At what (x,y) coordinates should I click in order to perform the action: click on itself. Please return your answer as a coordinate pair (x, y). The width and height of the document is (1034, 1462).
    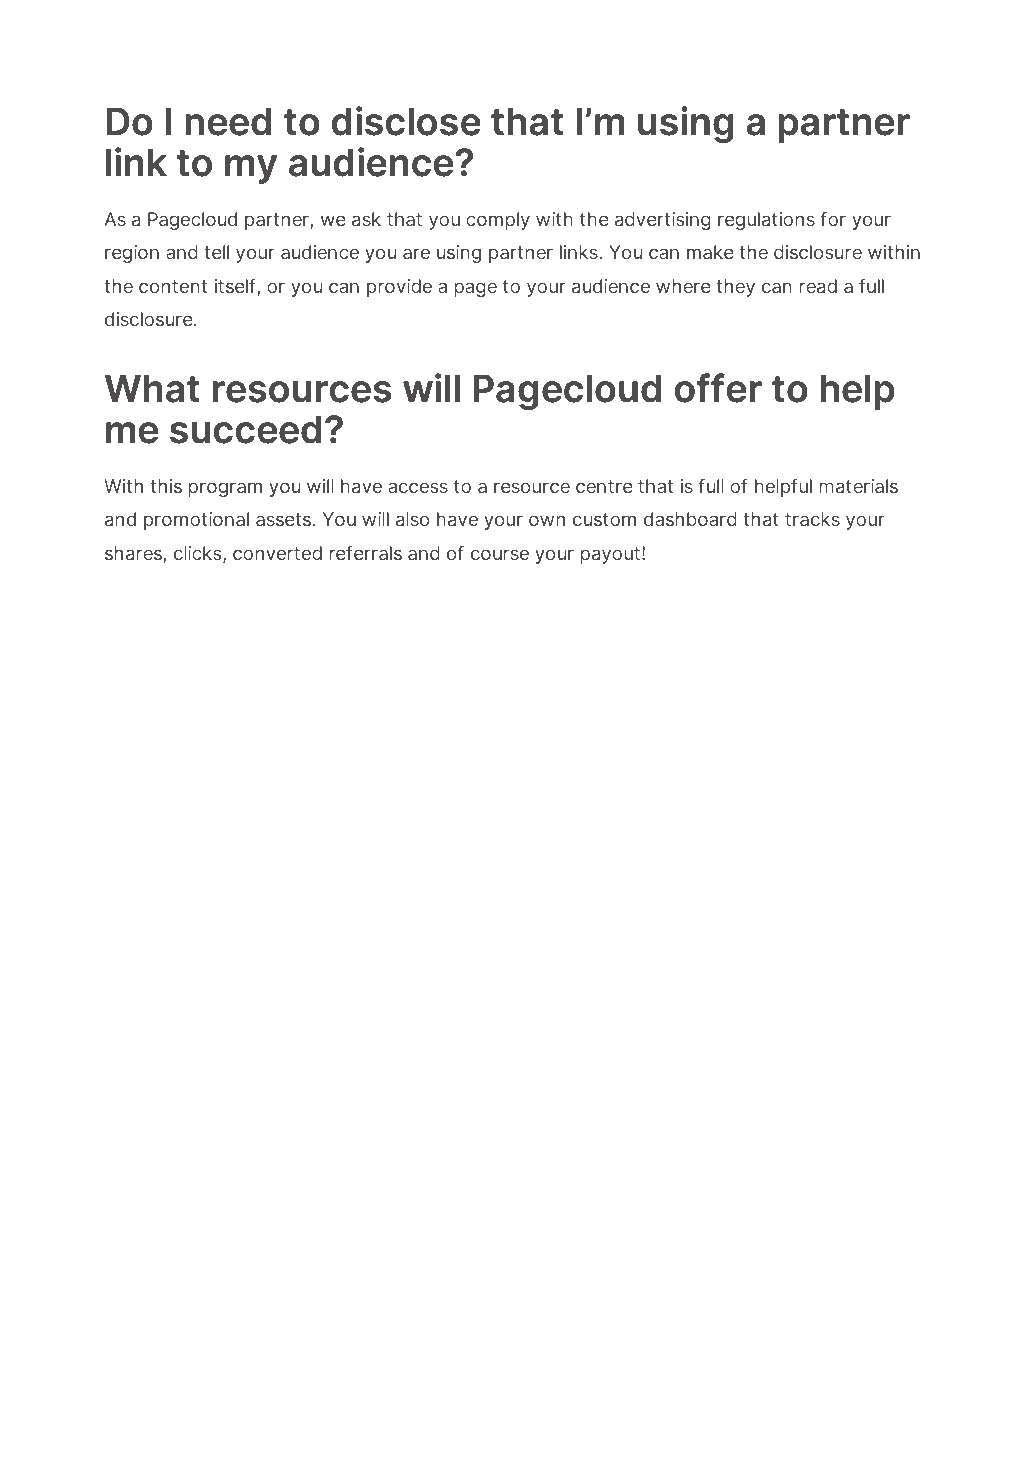
    Looking at the image, I should click on (236, 287).
